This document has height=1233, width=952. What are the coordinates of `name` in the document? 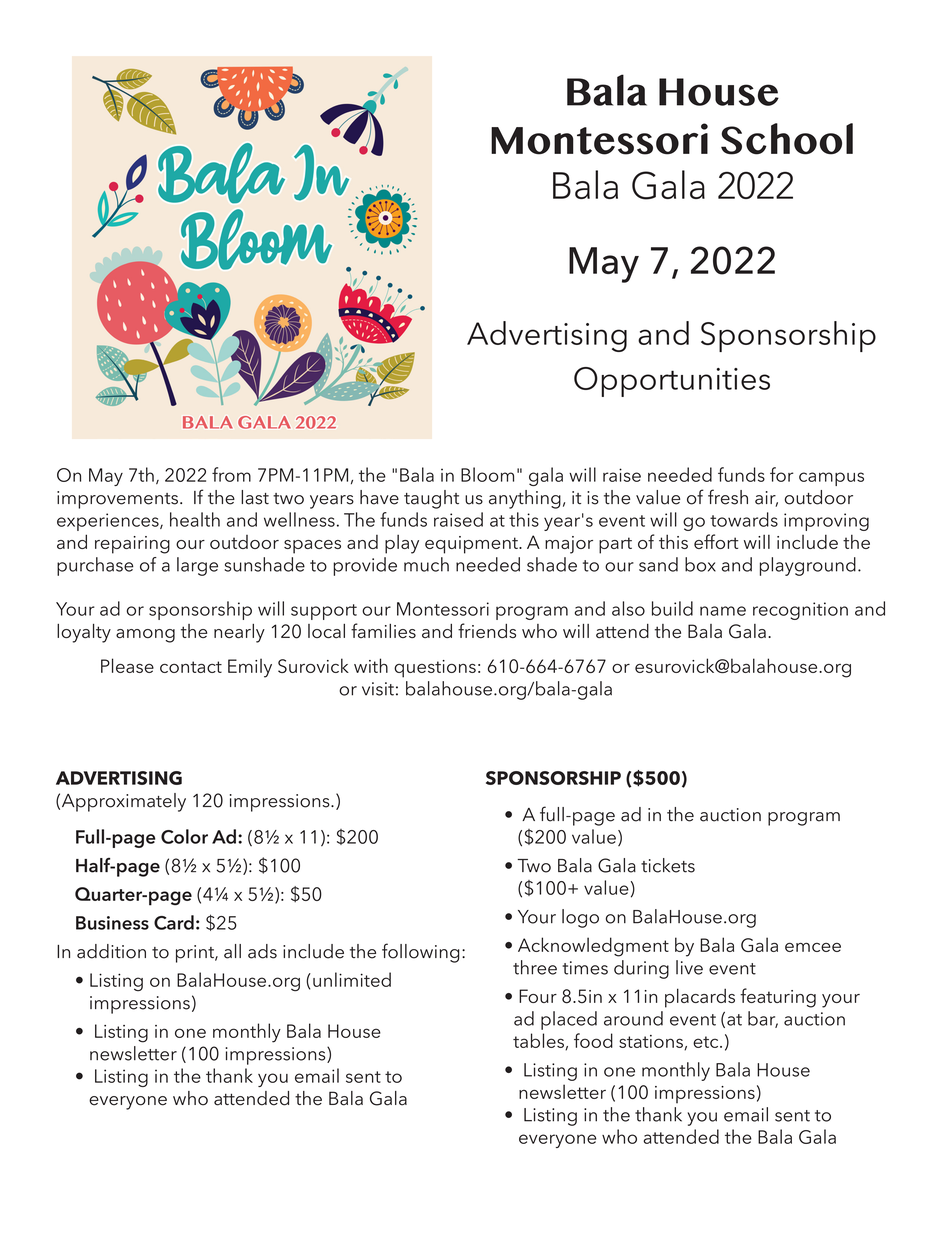 It's located at (723, 611).
